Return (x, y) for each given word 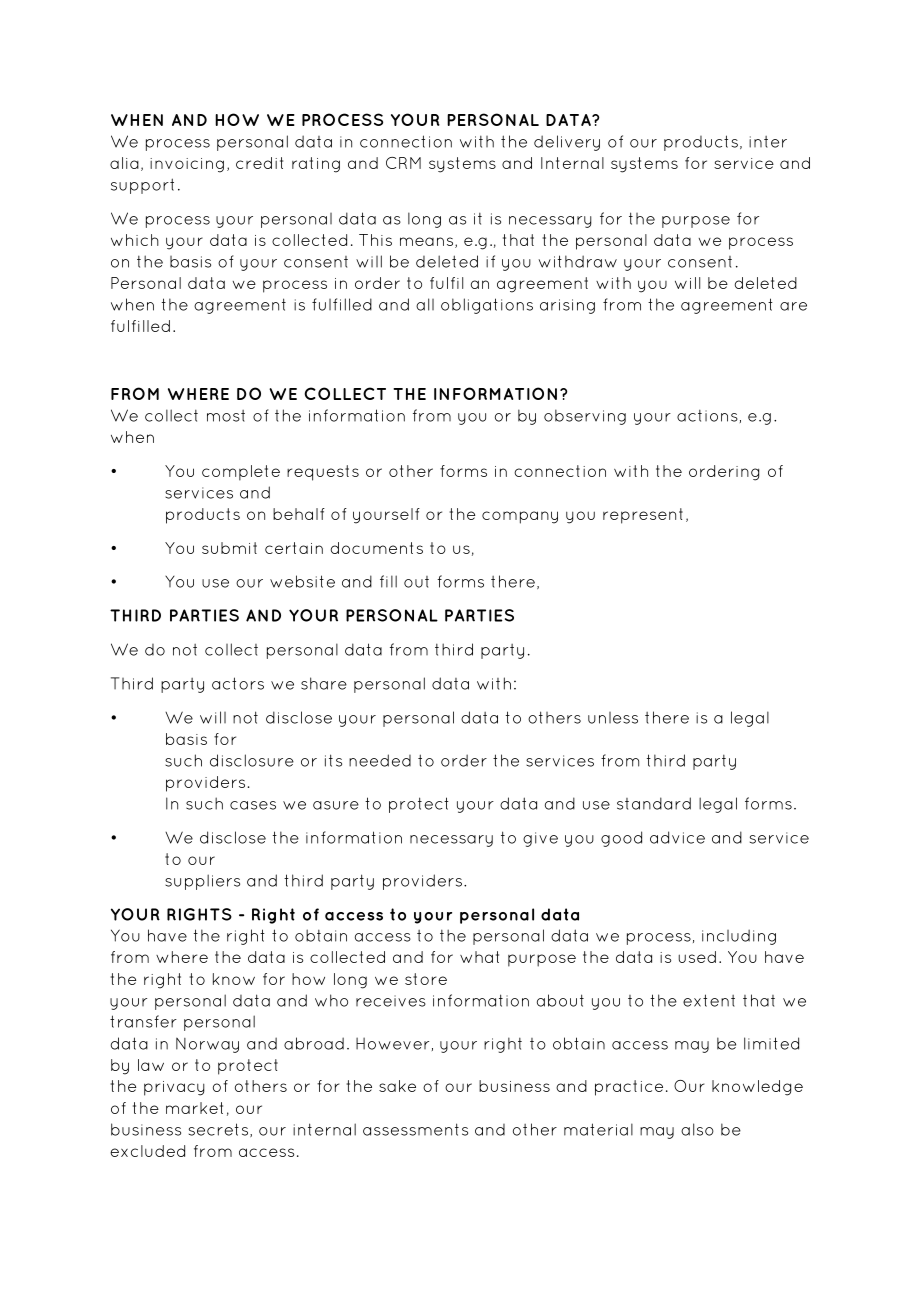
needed (380, 760)
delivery (567, 143)
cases (253, 805)
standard (654, 803)
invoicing (187, 165)
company (520, 517)
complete (241, 473)
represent (643, 516)
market (194, 1108)
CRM (403, 163)
